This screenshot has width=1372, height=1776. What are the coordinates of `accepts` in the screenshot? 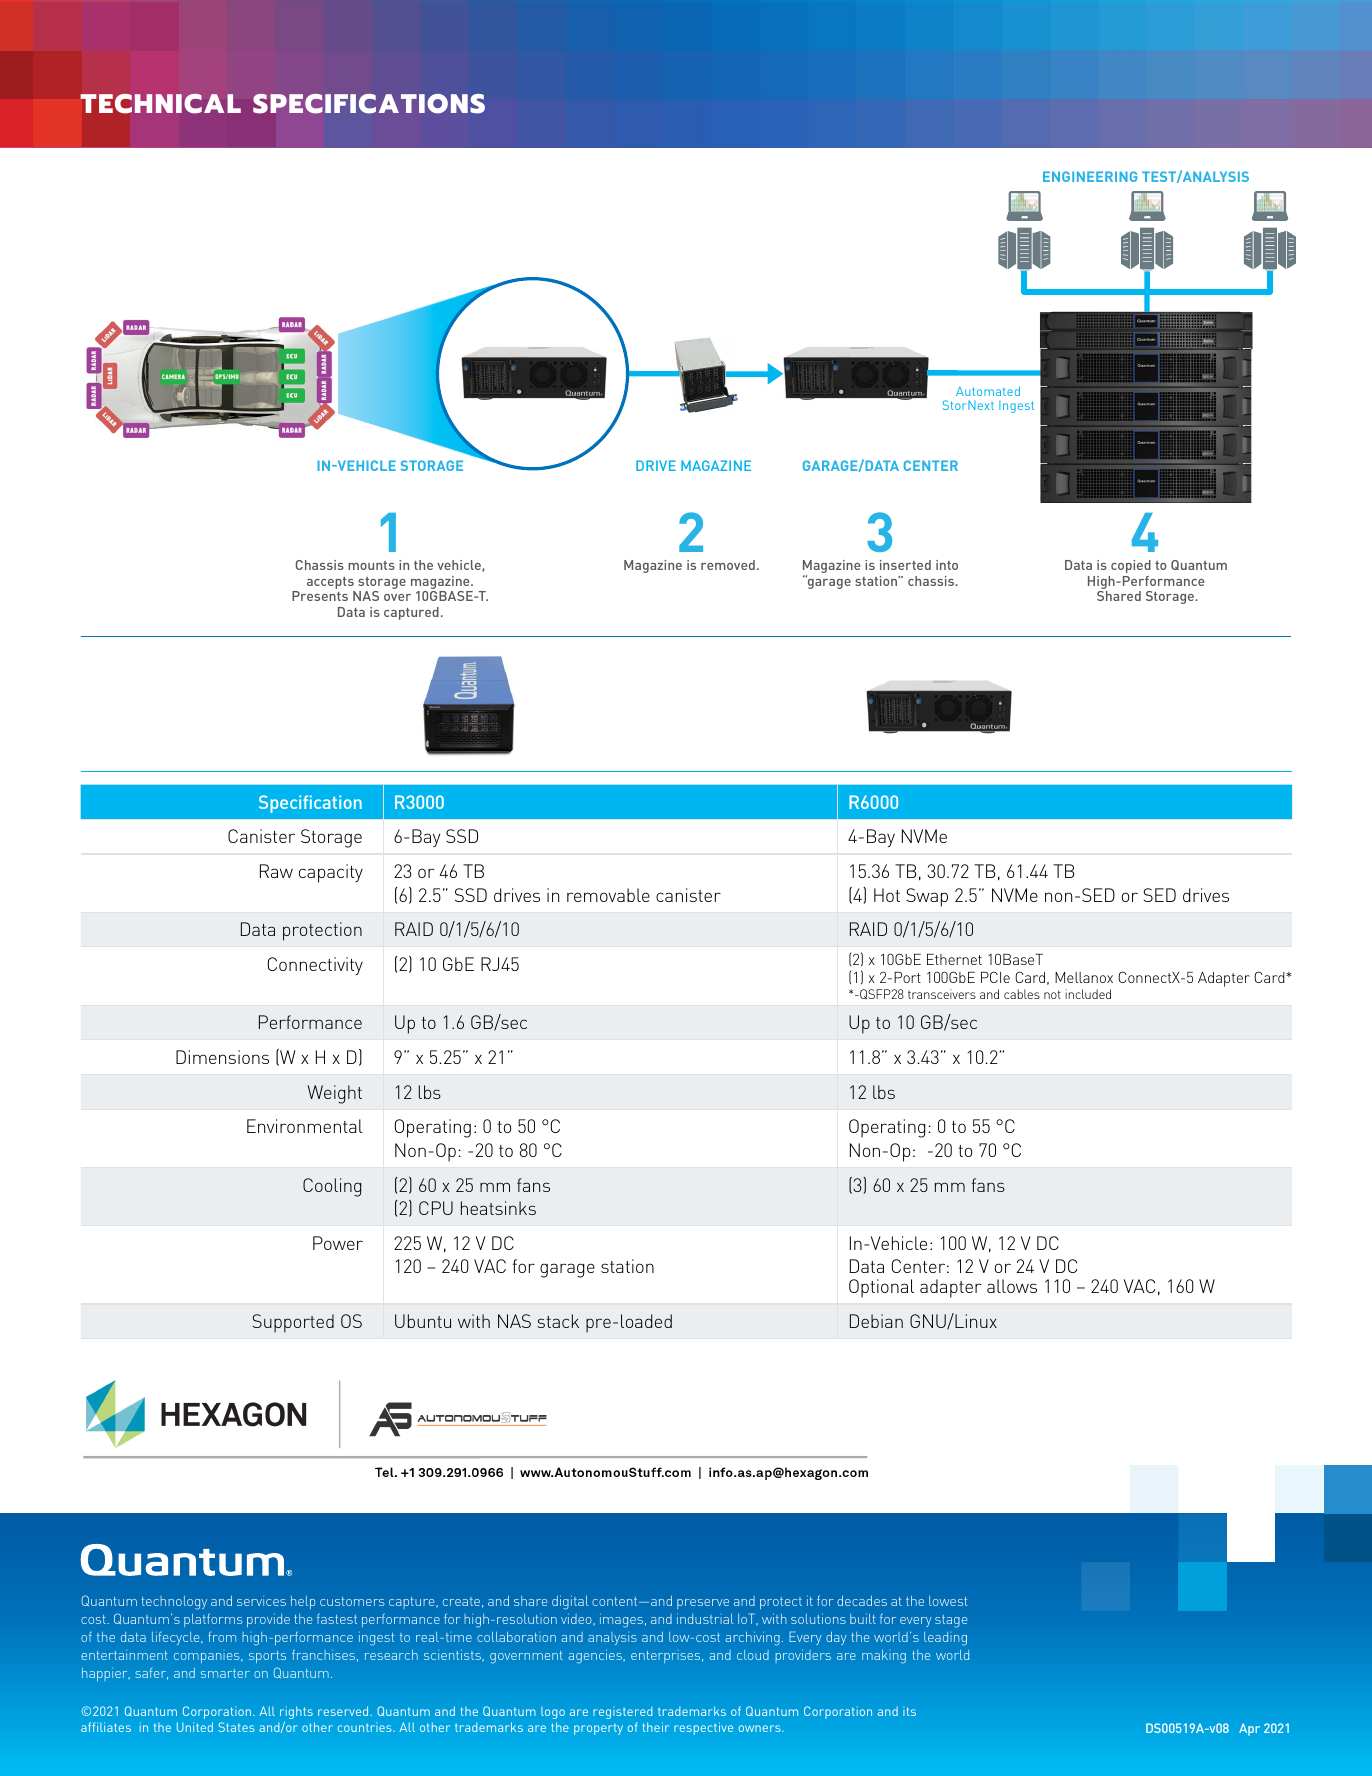 It's located at (331, 584).
